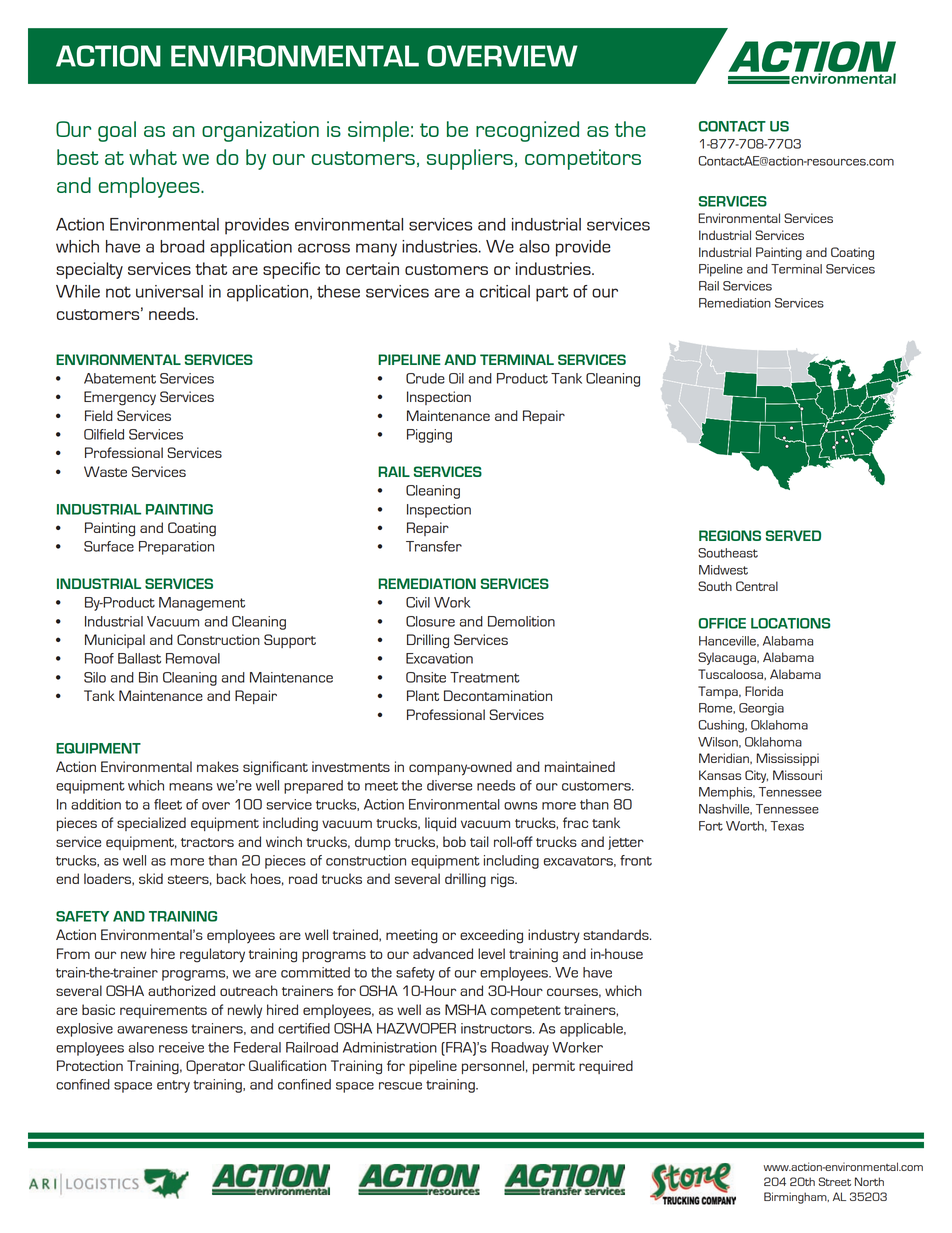 This document has width=952, height=1233. Describe the element at coordinates (425, 378) in the document. I see `Crude` at that location.
